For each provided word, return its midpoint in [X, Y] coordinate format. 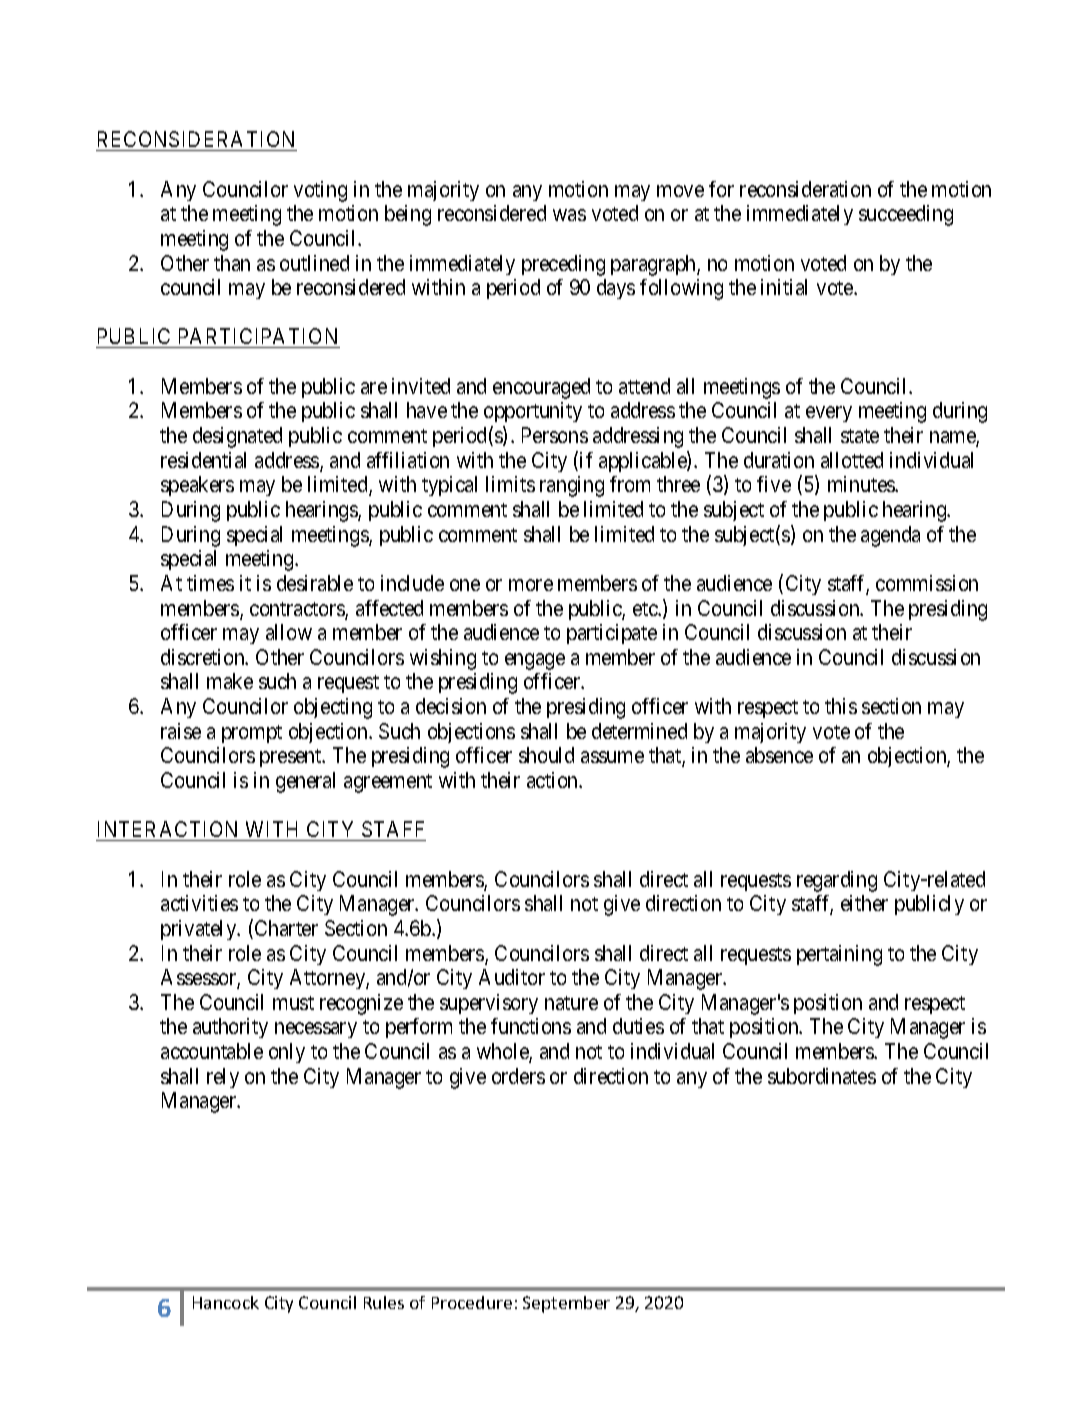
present [292, 758]
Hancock [226, 1302]
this [841, 706]
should [546, 755]
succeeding [906, 215]
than [232, 263]
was [569, 215]
